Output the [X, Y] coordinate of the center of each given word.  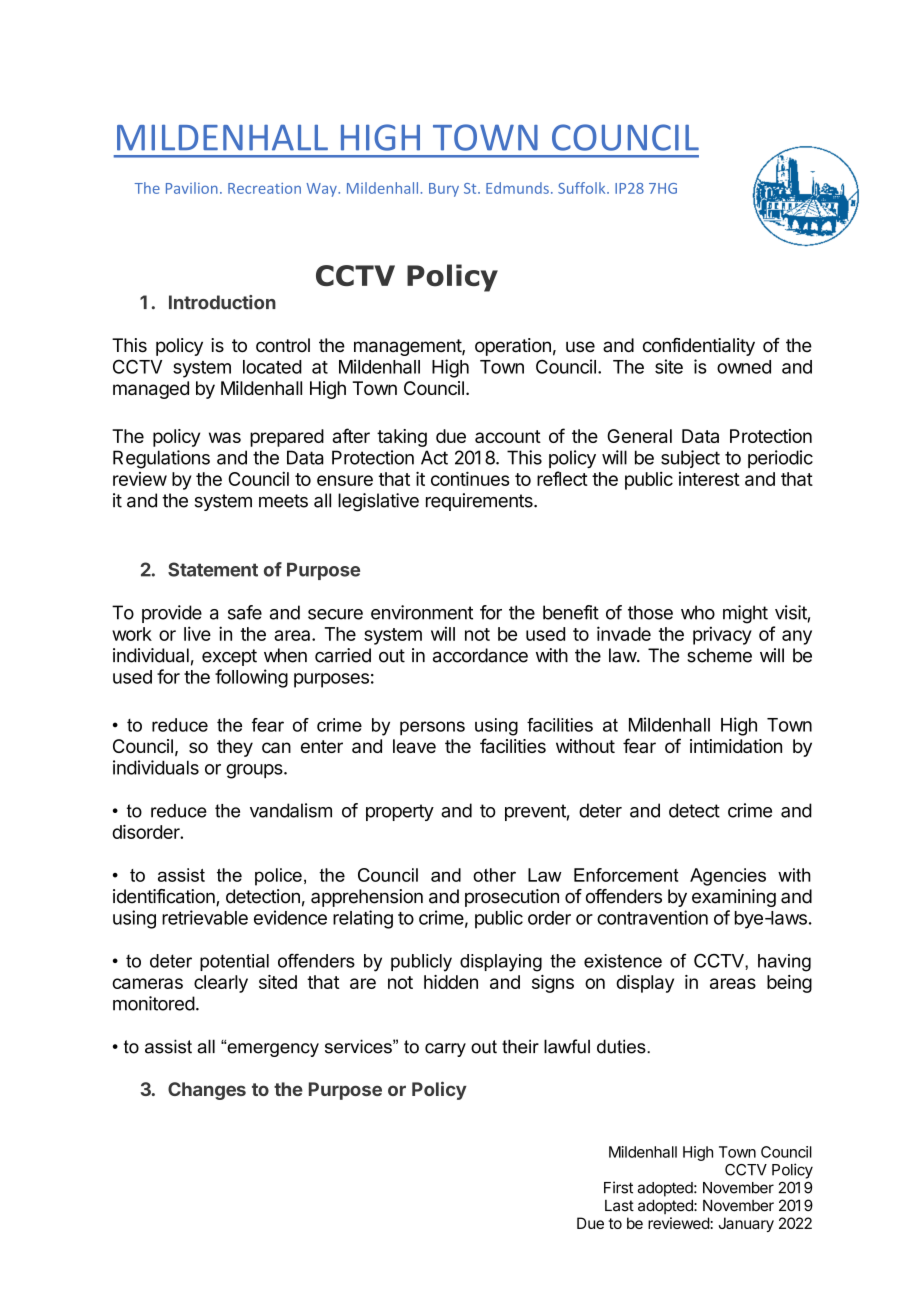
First [618, 1187]
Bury [444, 190]
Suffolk [583, 188]
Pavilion [192, 188]
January [746, 1224]
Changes [207, 1091]
